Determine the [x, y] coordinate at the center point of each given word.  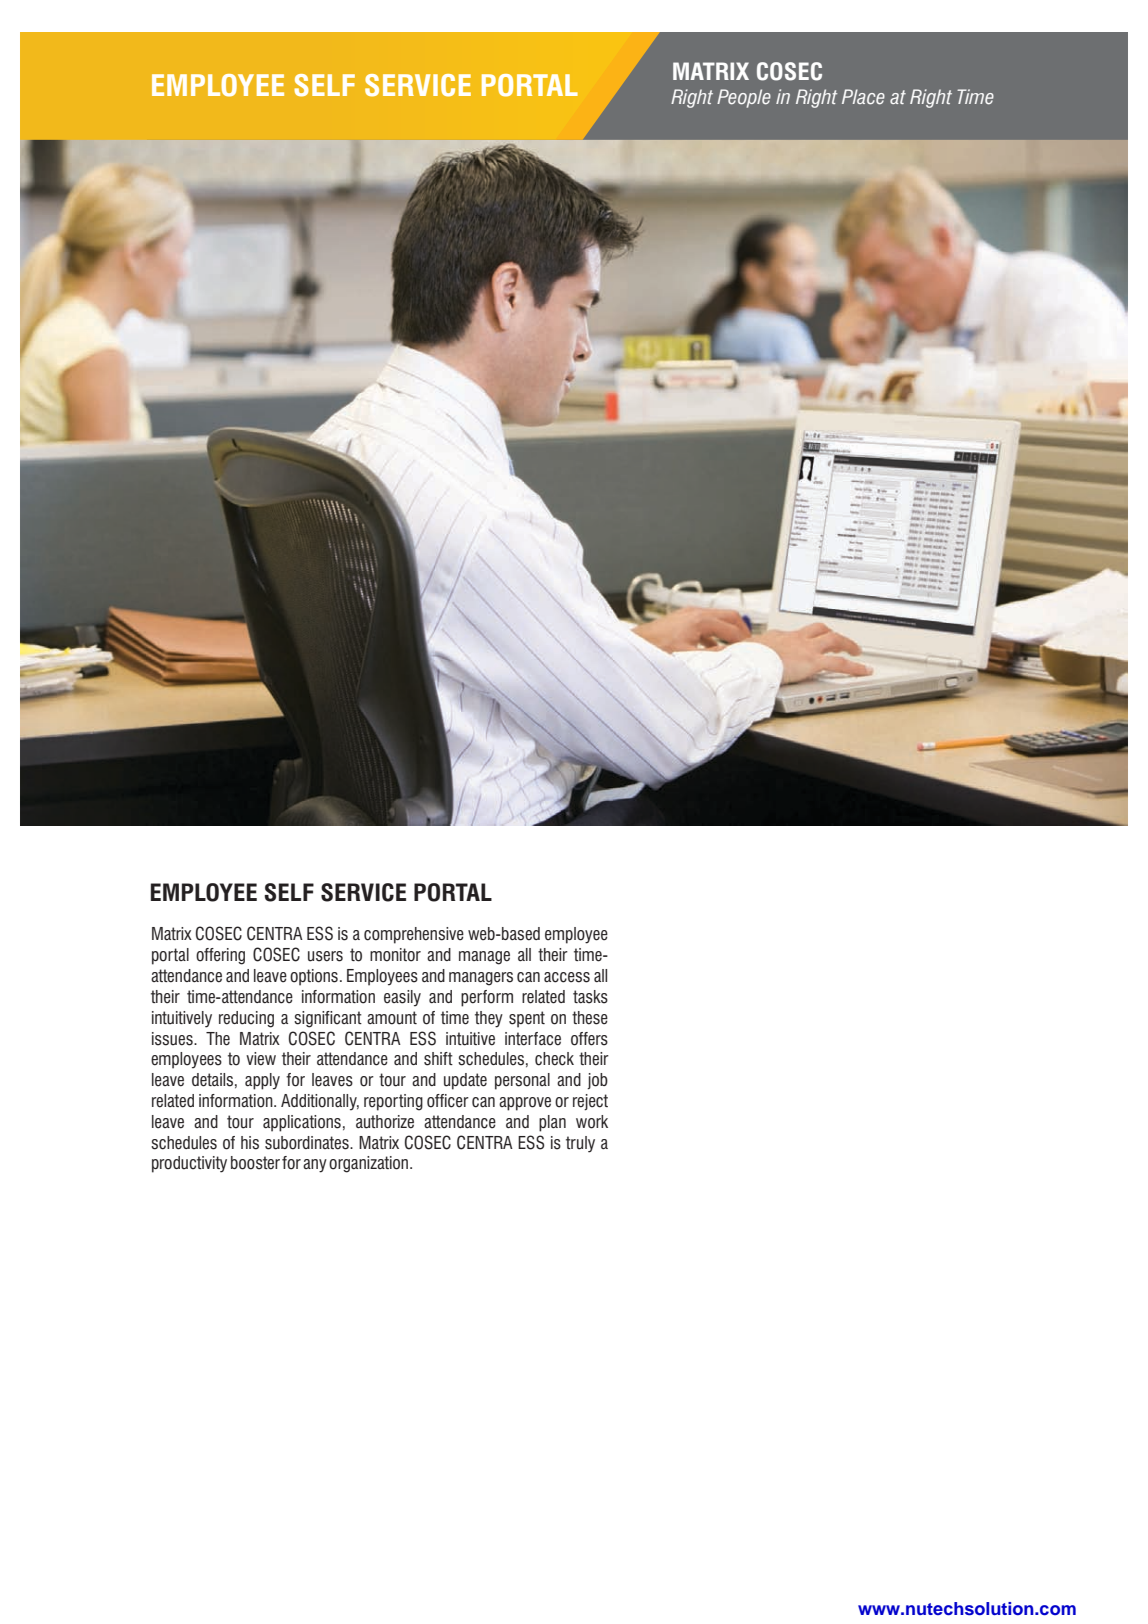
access [567, 977]
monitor [395, 955]
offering [220, 956]
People [744, 98]
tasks [590, 997]
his [250, 1143]
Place [863, 97]
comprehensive [414, 935]
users [325, 956]
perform [487, 998]
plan [552, 1123]
